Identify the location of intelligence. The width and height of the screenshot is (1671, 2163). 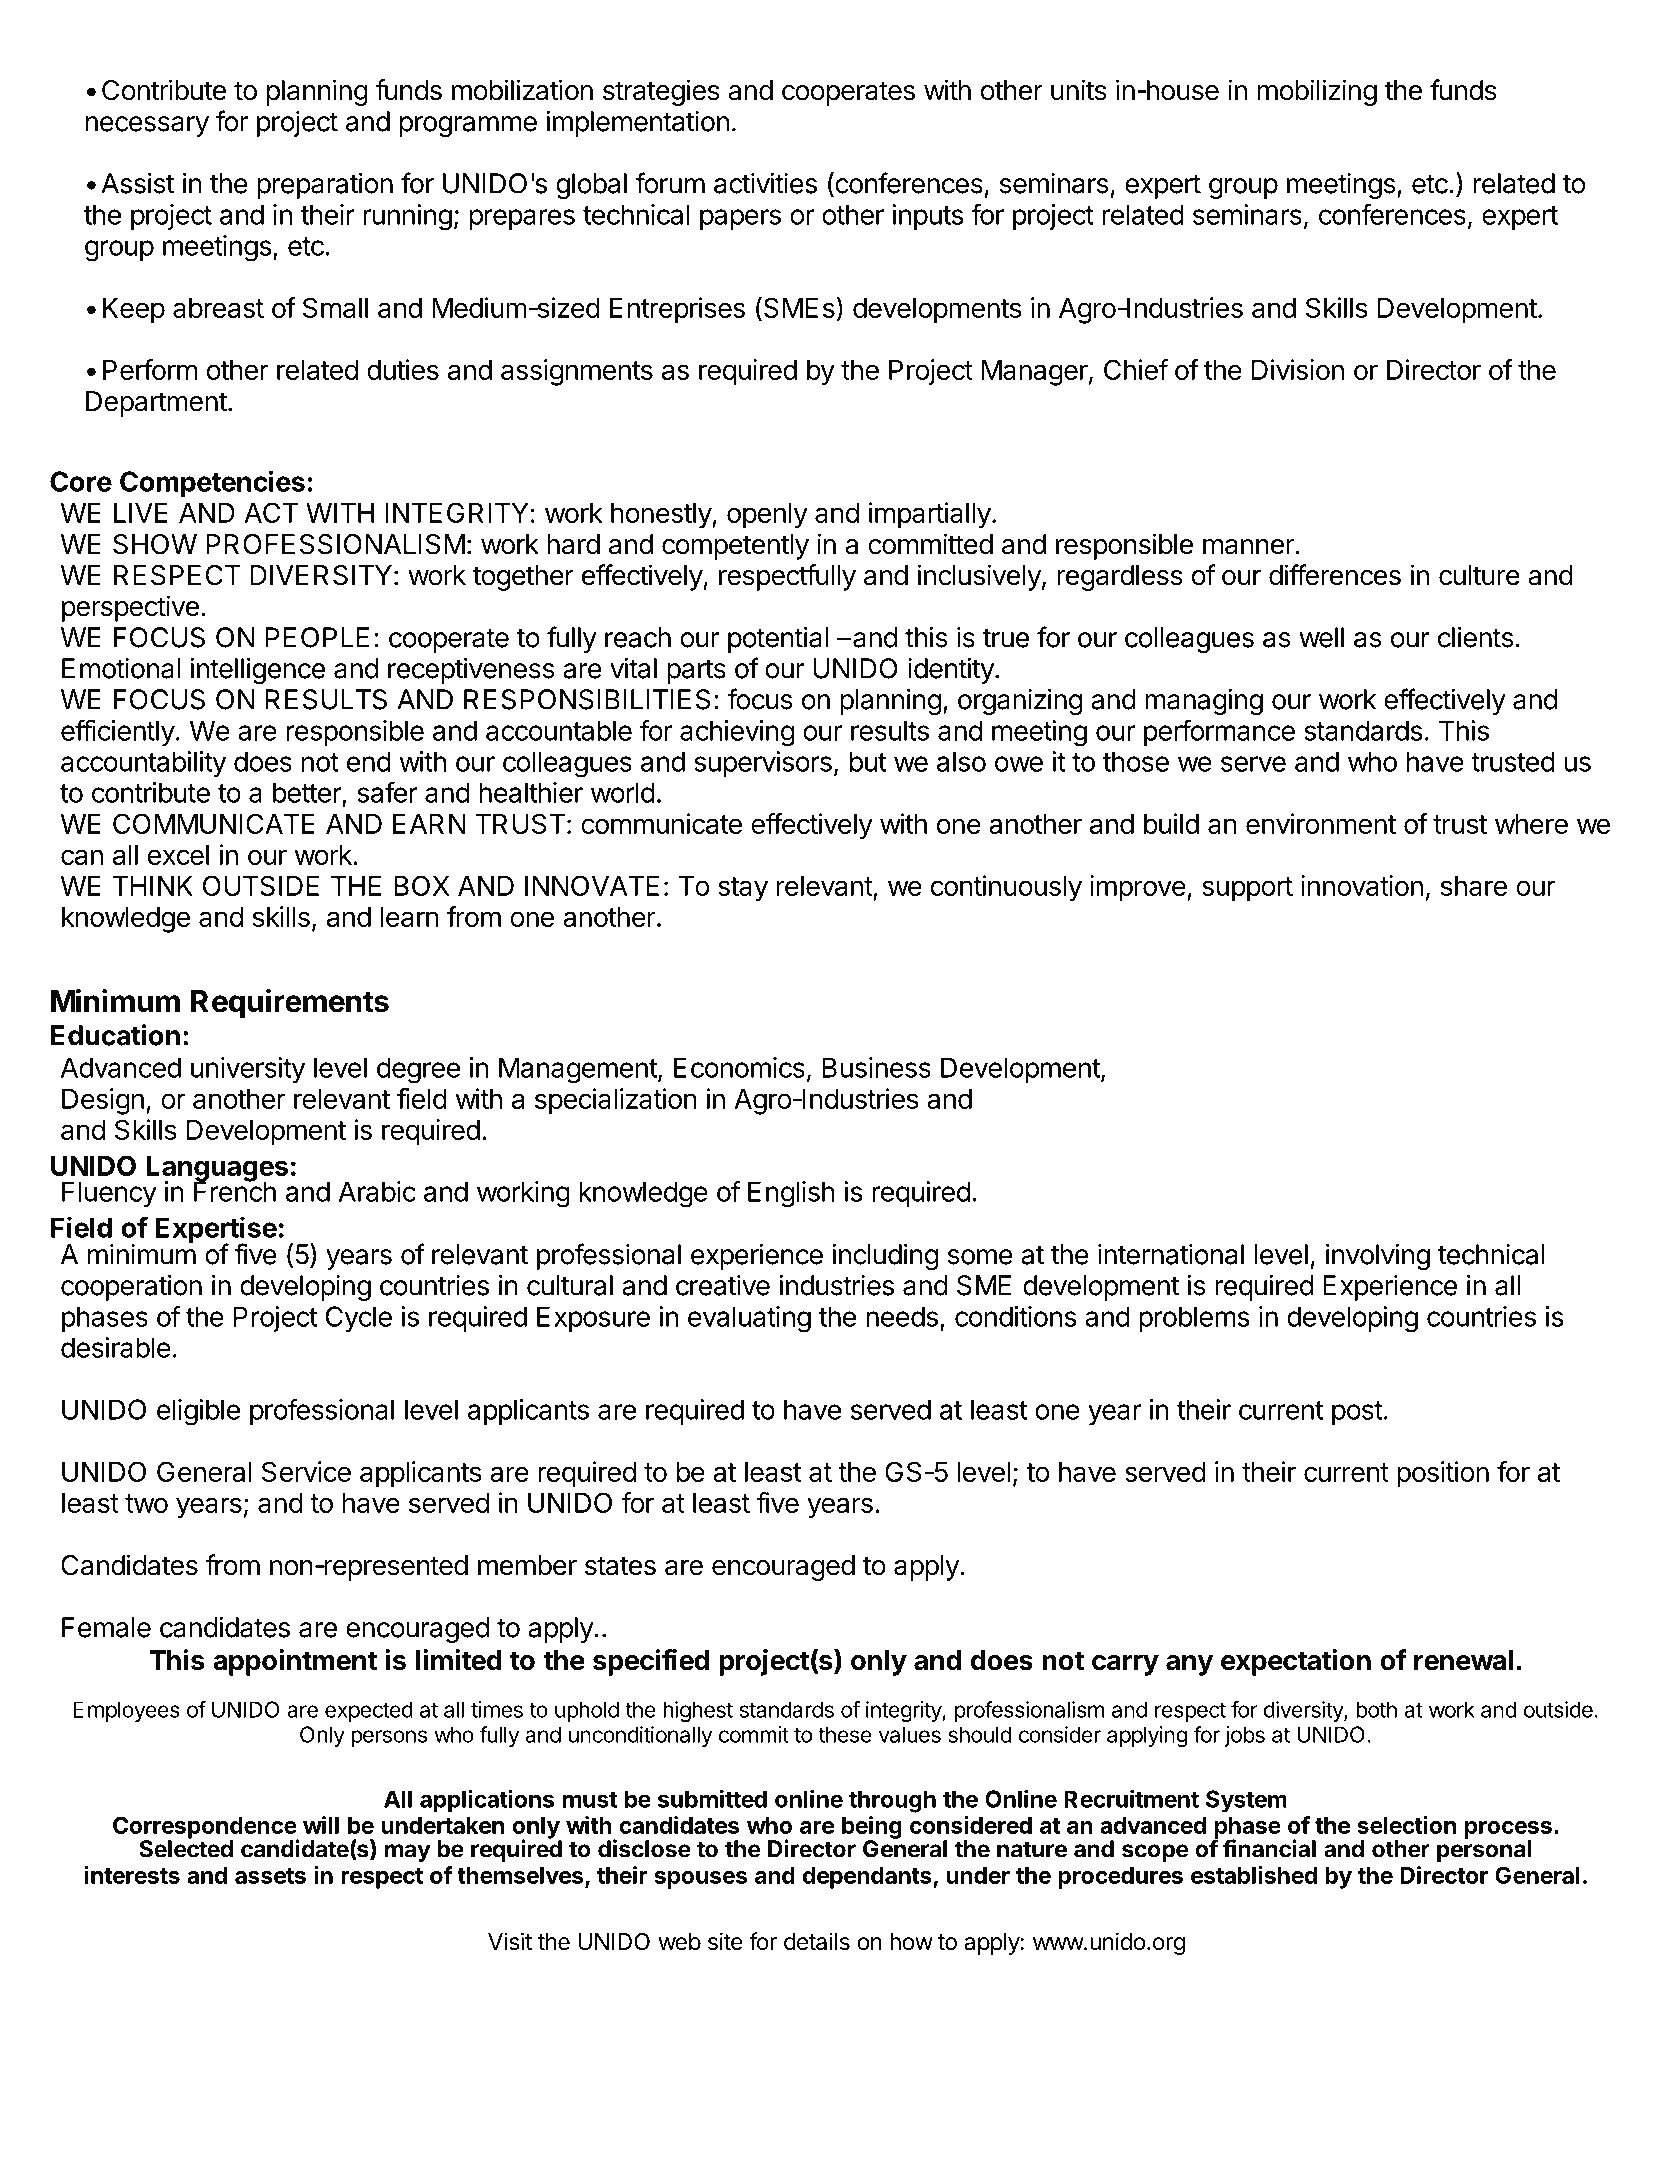
(257, 671).
